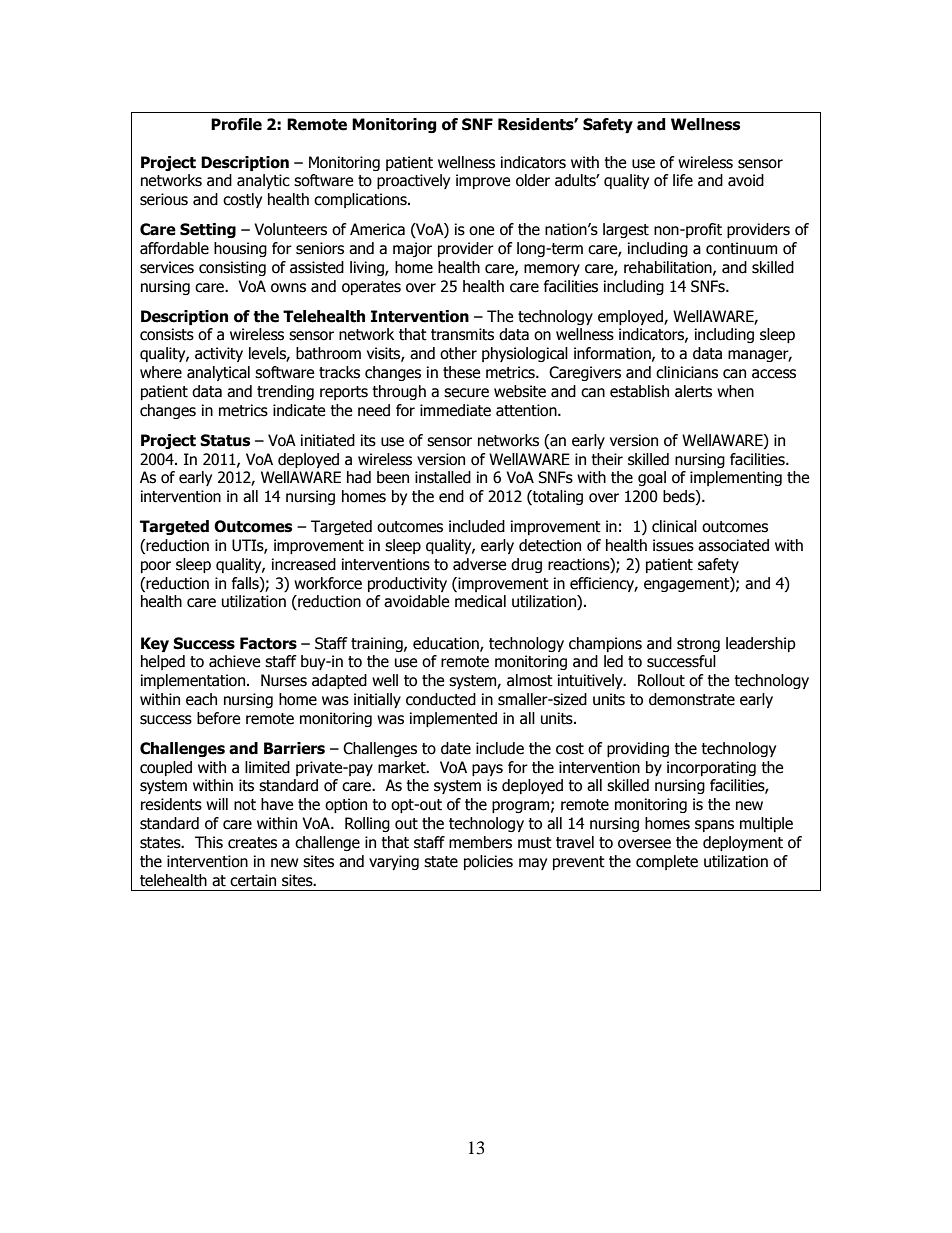 The height and width of the screenshot is (1233, 952). I want to click on clinical, so click(674, 526).
